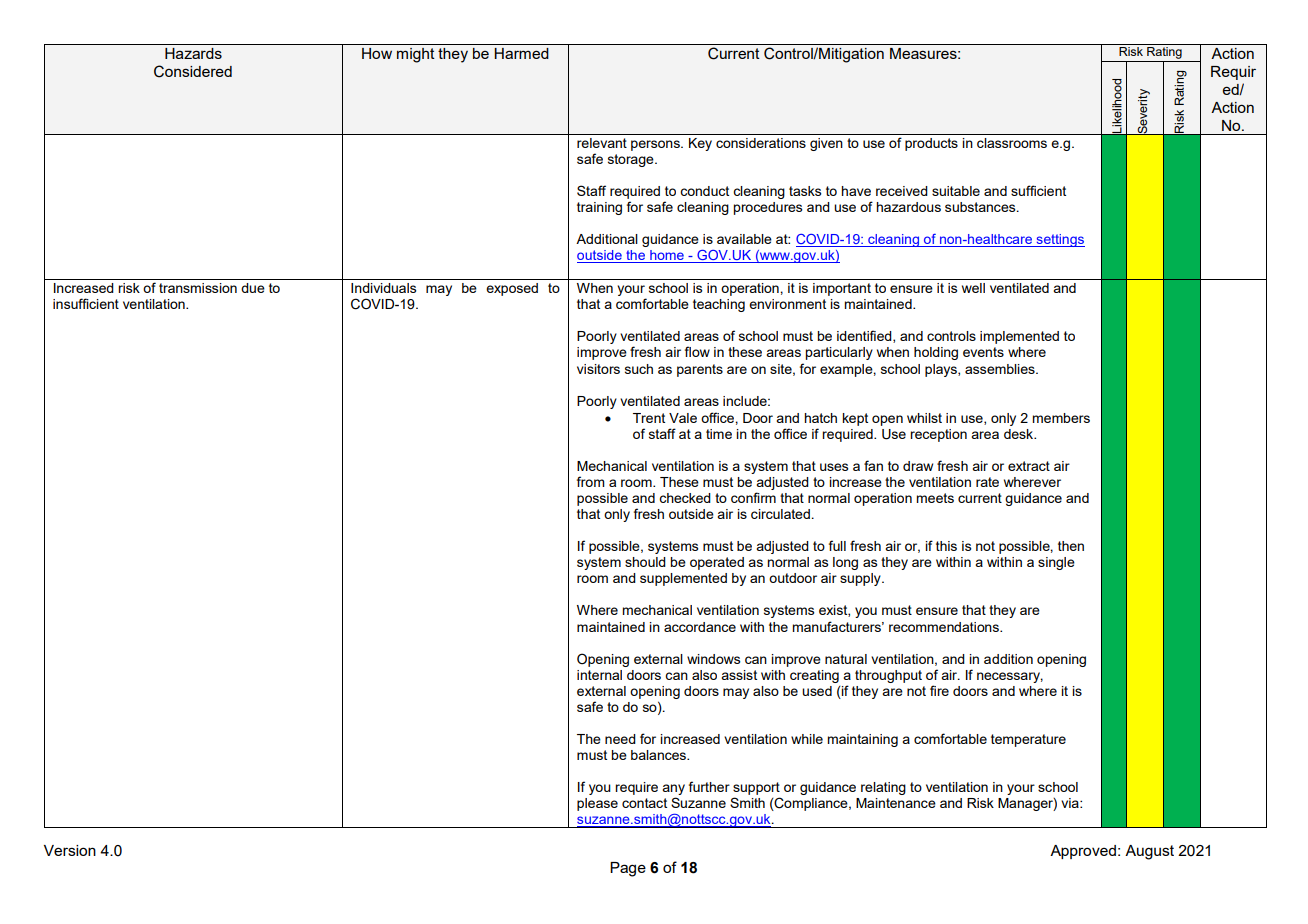  Describe the element at coordinates (70, 850) in the image. I see `Version` at that location.
